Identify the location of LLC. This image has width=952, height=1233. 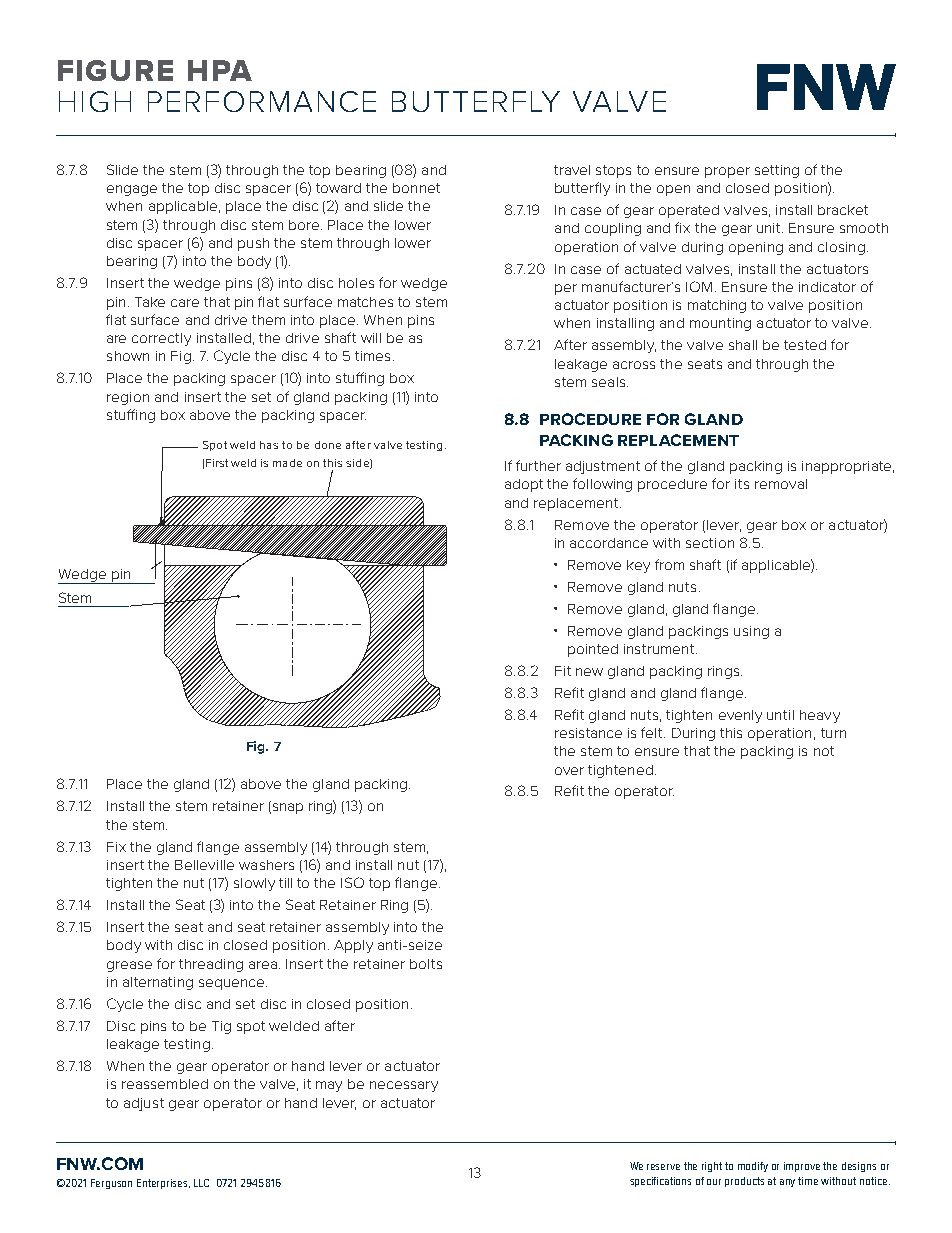
(201, 1183).
